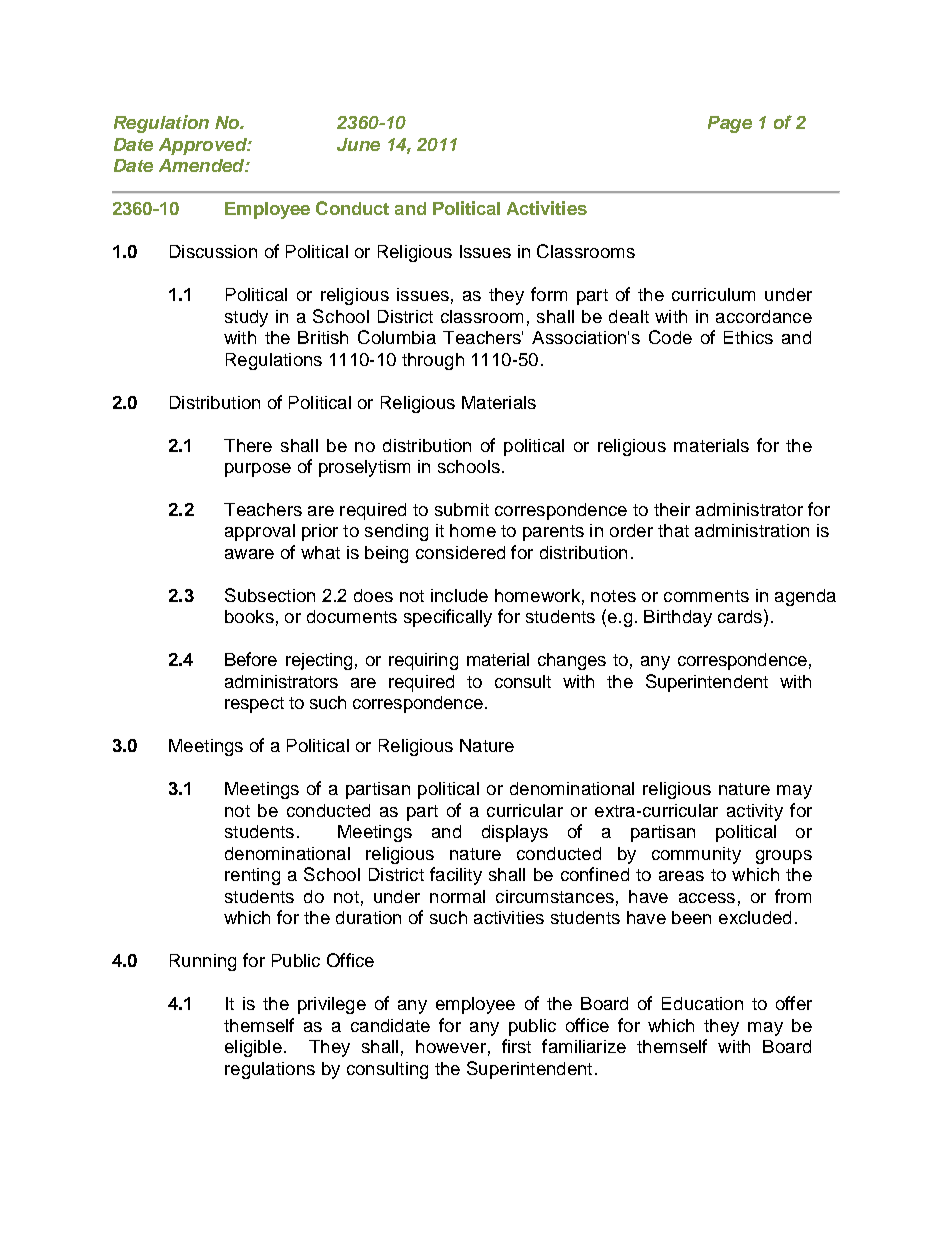  What do you see at coordinates (433, 361) in the document?
I see `through` at bounding box center [433, 361].
